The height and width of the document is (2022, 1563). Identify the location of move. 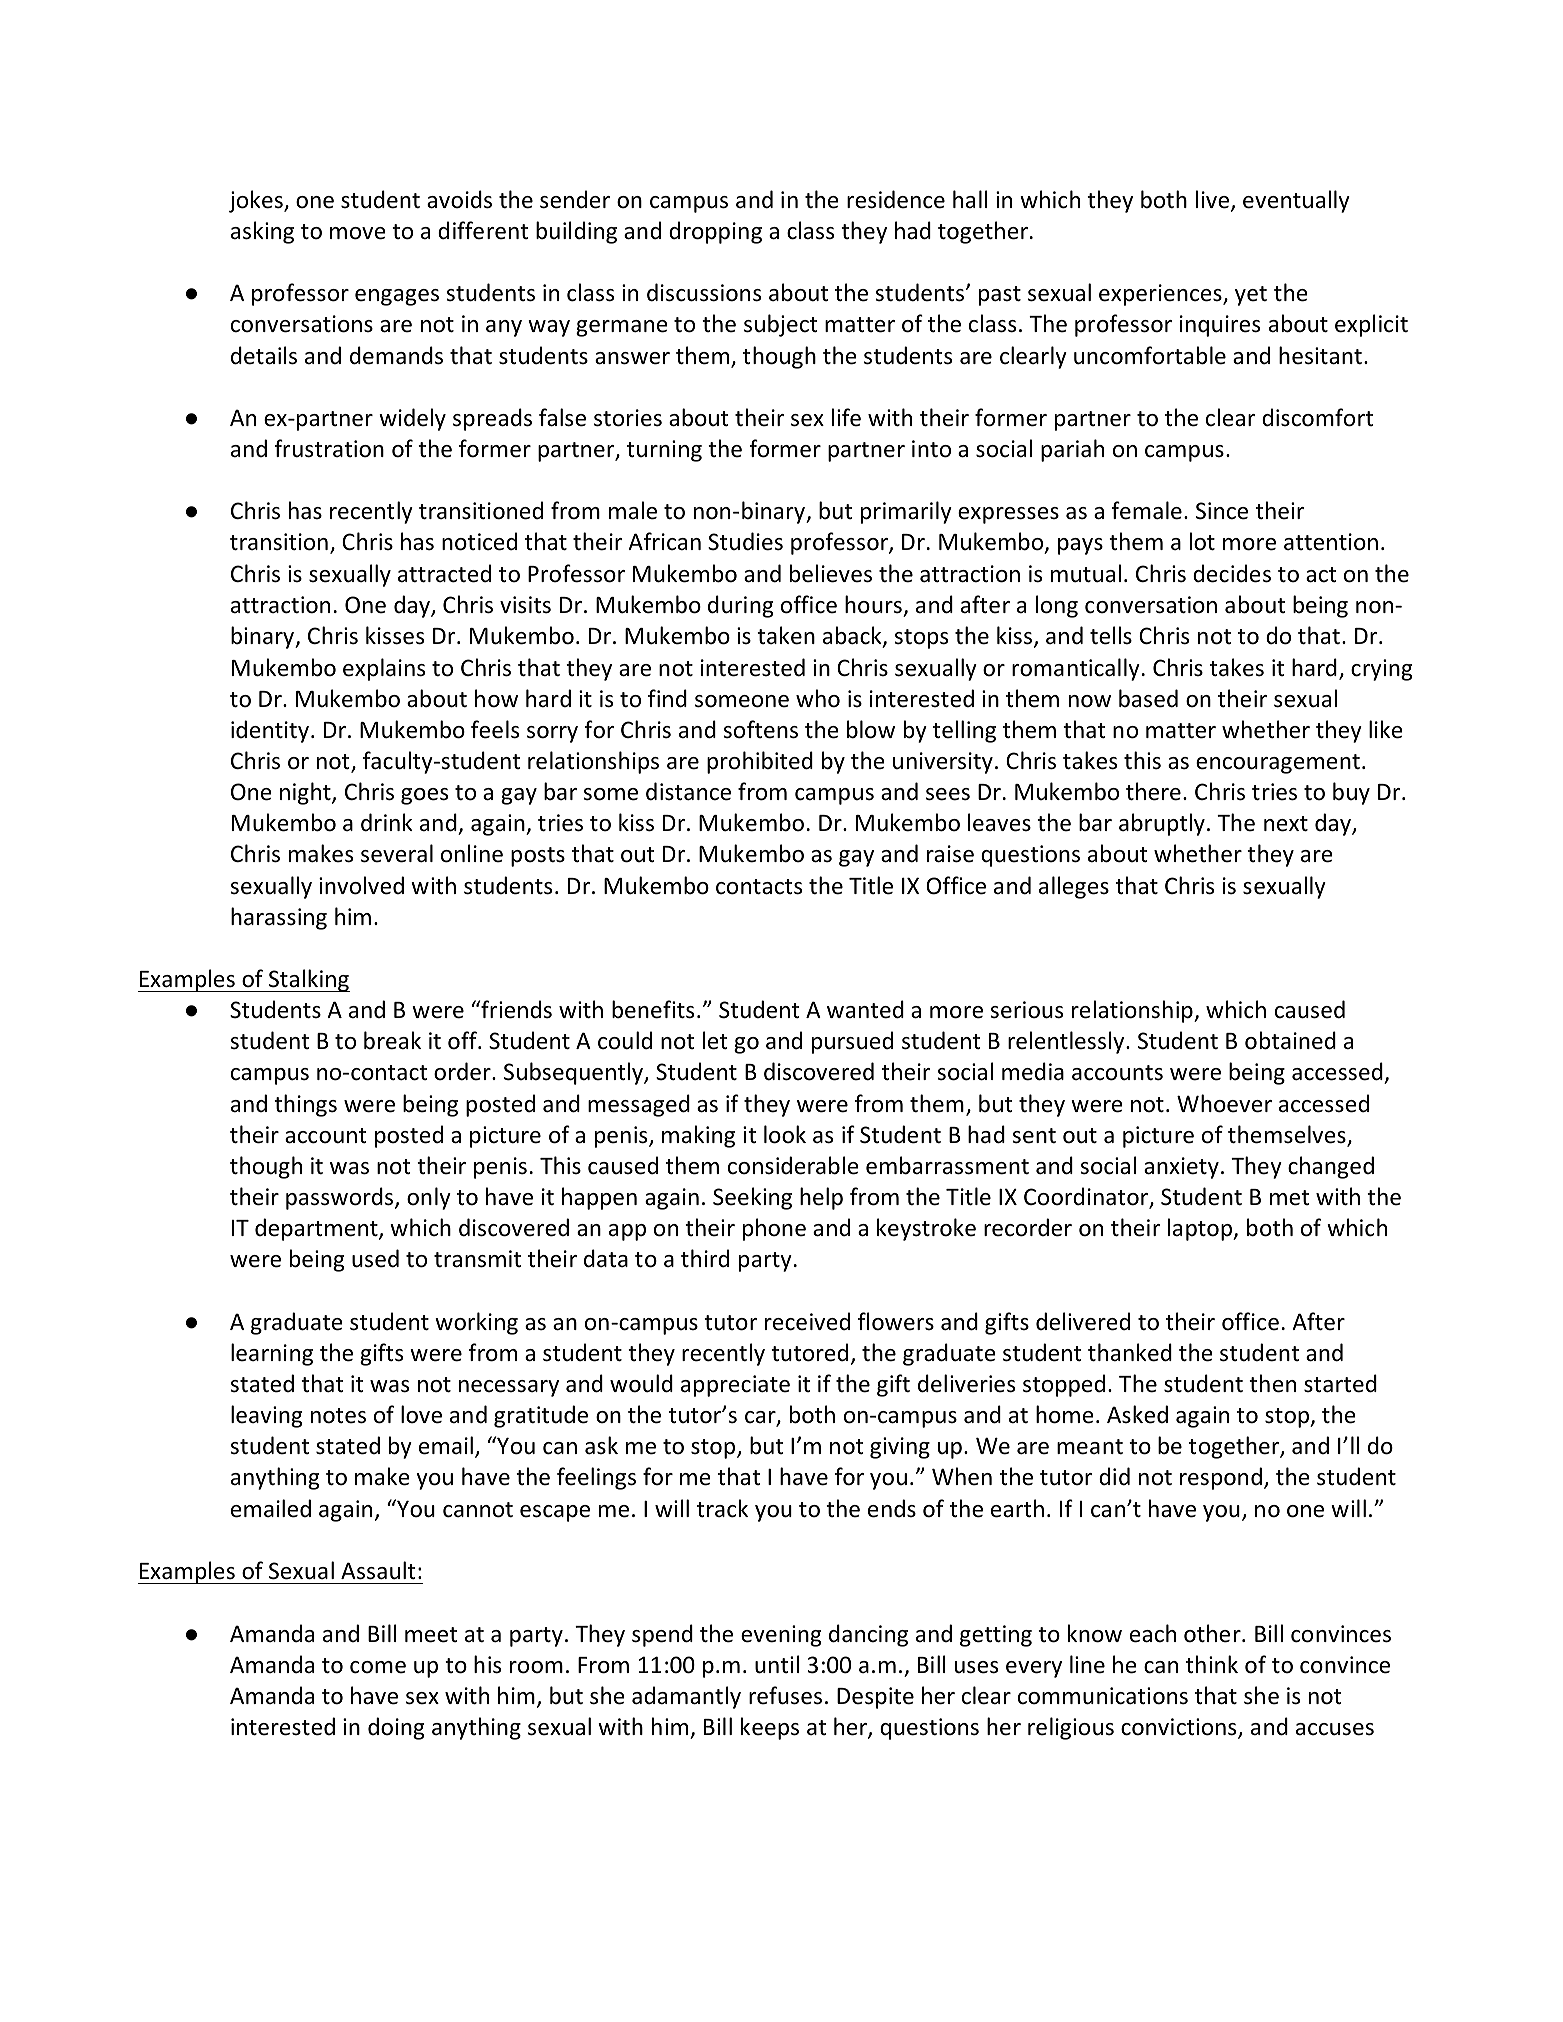
(358, 233).
